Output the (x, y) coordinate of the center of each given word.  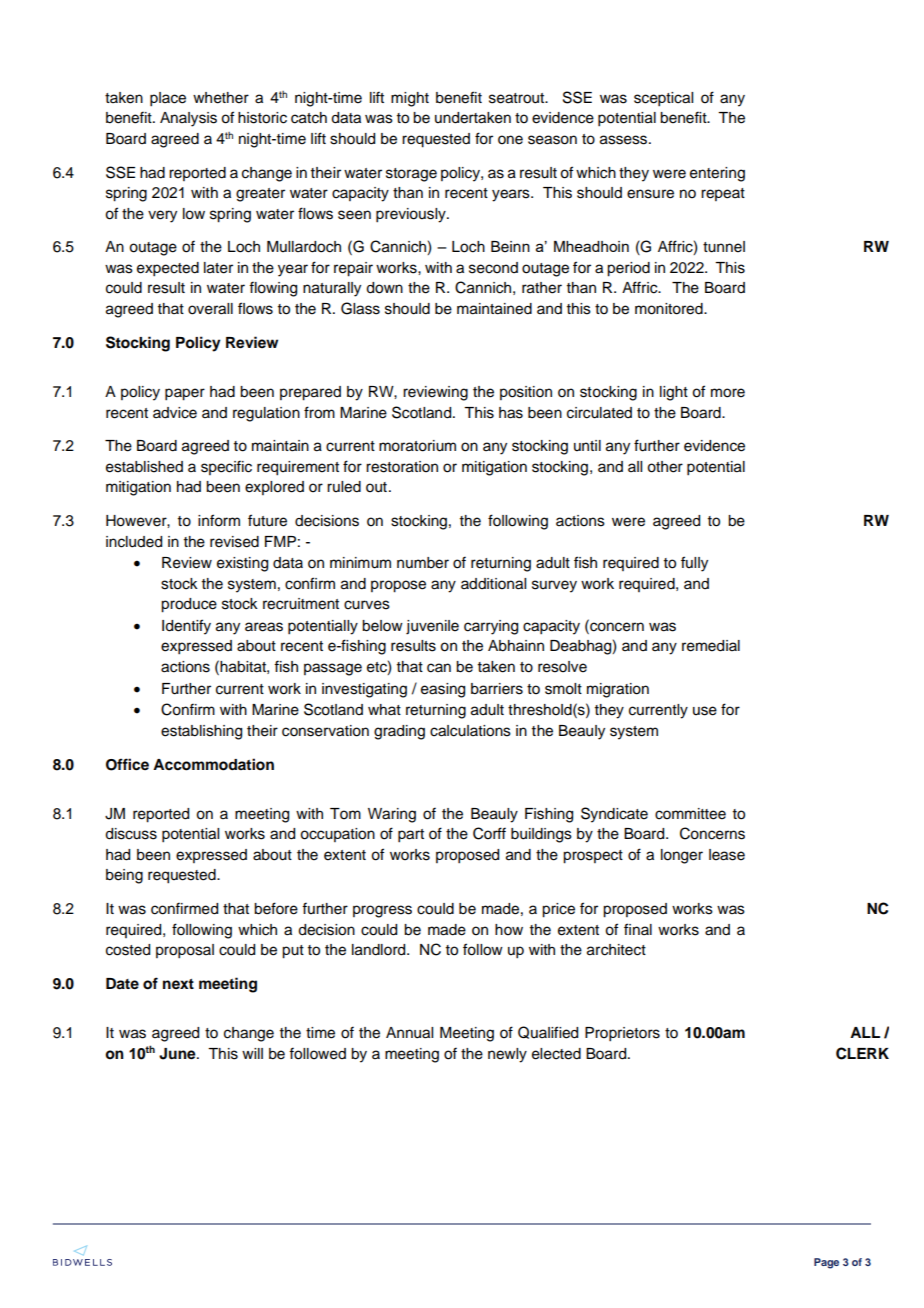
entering (717, 174)
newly (507, 1055)
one (510, 140)
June (178, 1054)
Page (826, 1263)
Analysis (188, 119)
